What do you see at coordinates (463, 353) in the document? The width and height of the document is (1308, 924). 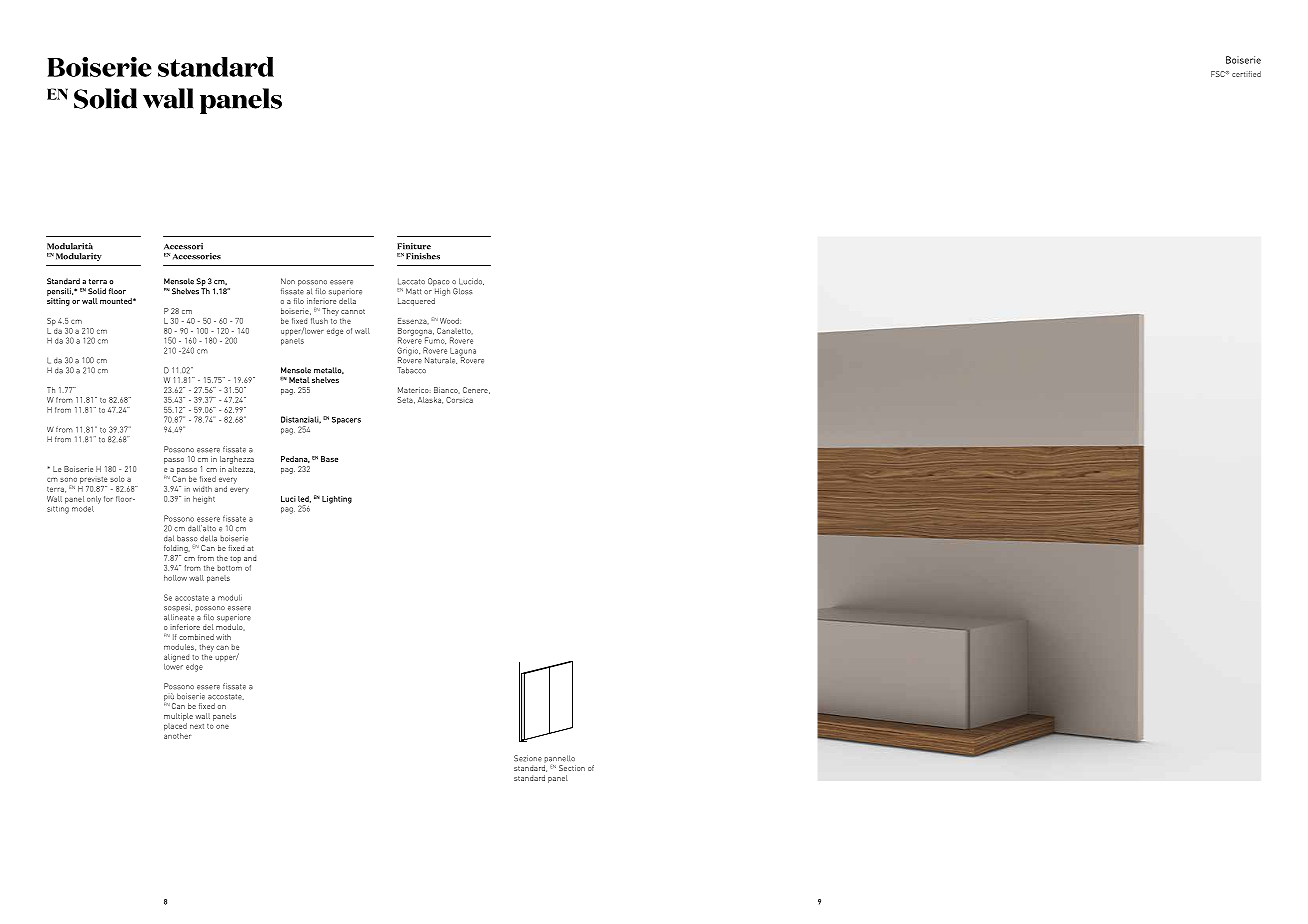 I see `Laguna` at bounding box center [463, 353].
